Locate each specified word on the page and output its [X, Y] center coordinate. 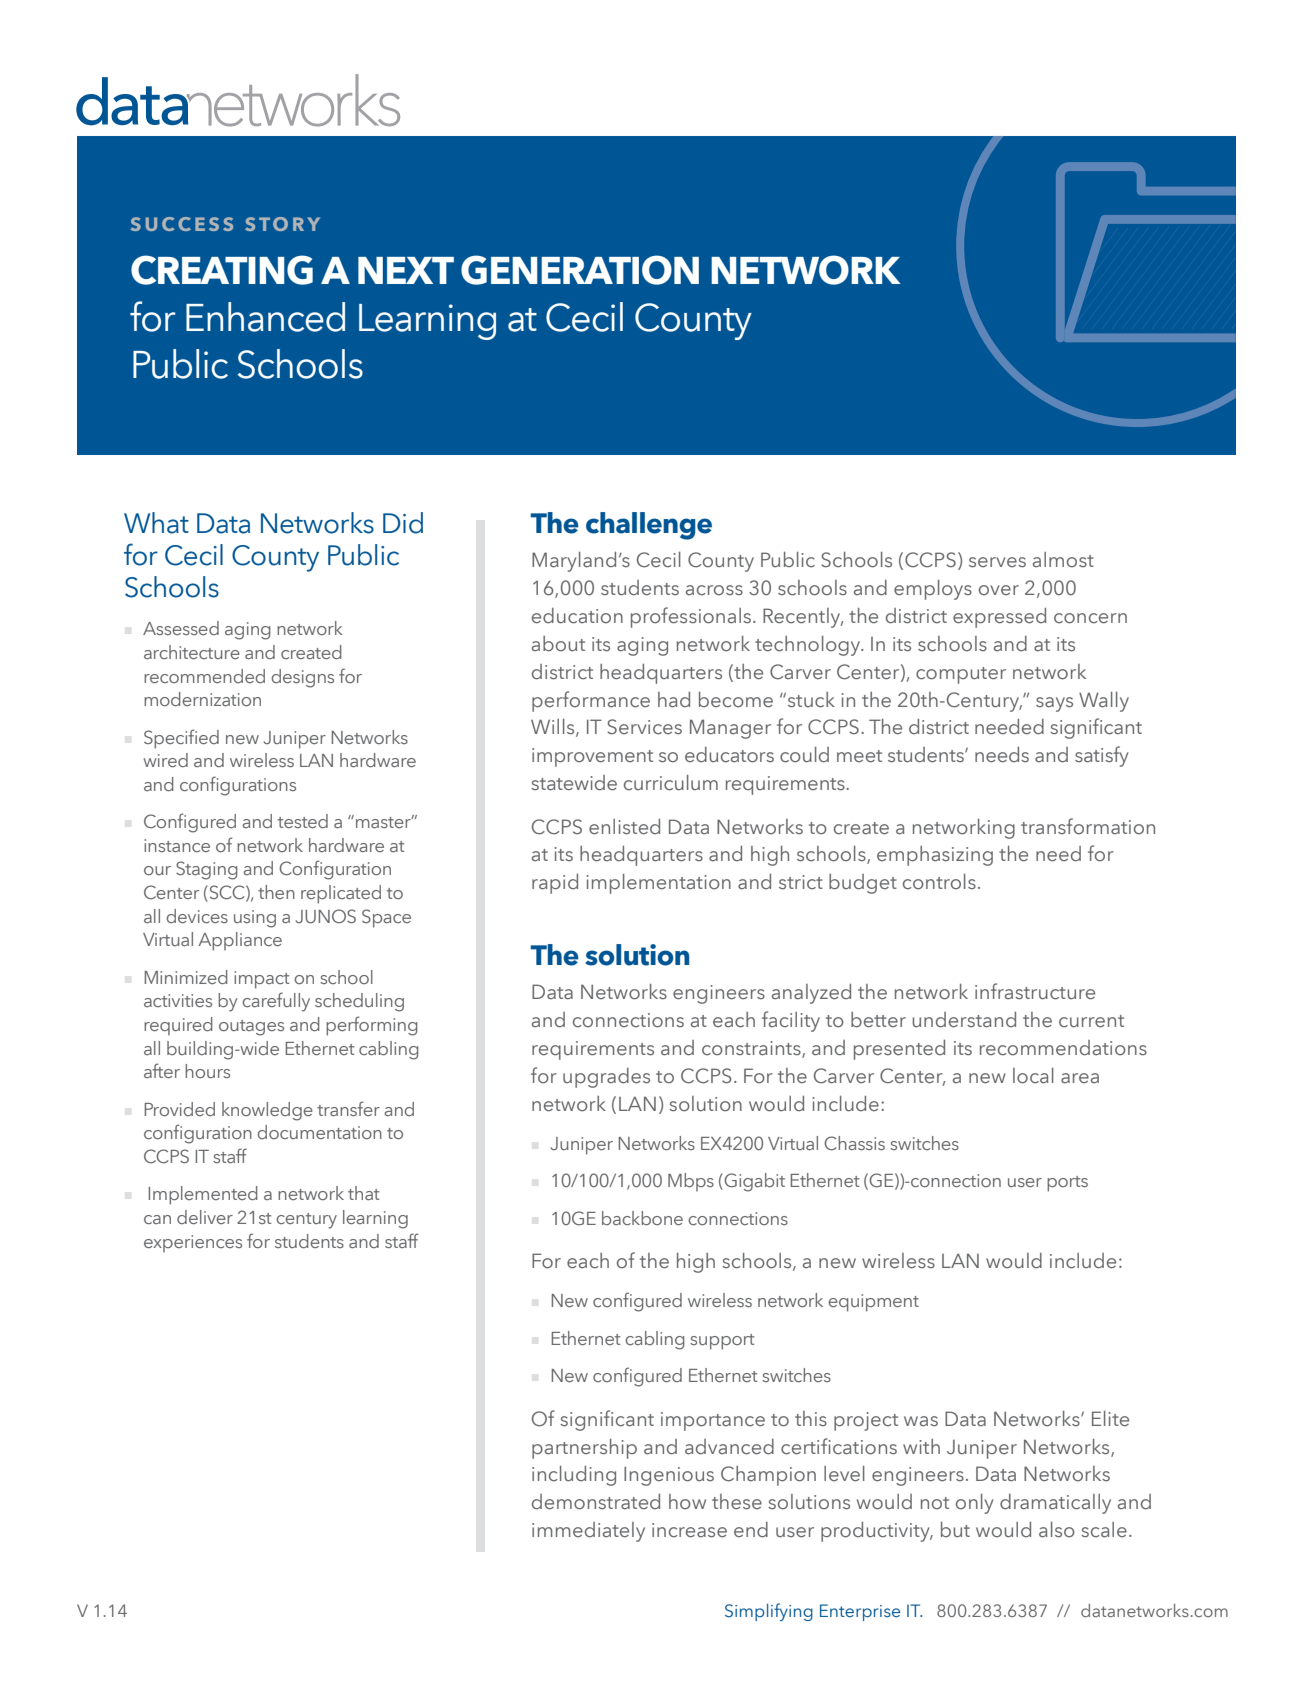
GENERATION [580, 270]
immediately [588, 1532]
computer [961, 675]
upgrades [606, 1078]
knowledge [267, 1111]
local [1033, 1076]
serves [997, 562]
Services [644, 727]
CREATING [222, 270]
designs [302, 678]
